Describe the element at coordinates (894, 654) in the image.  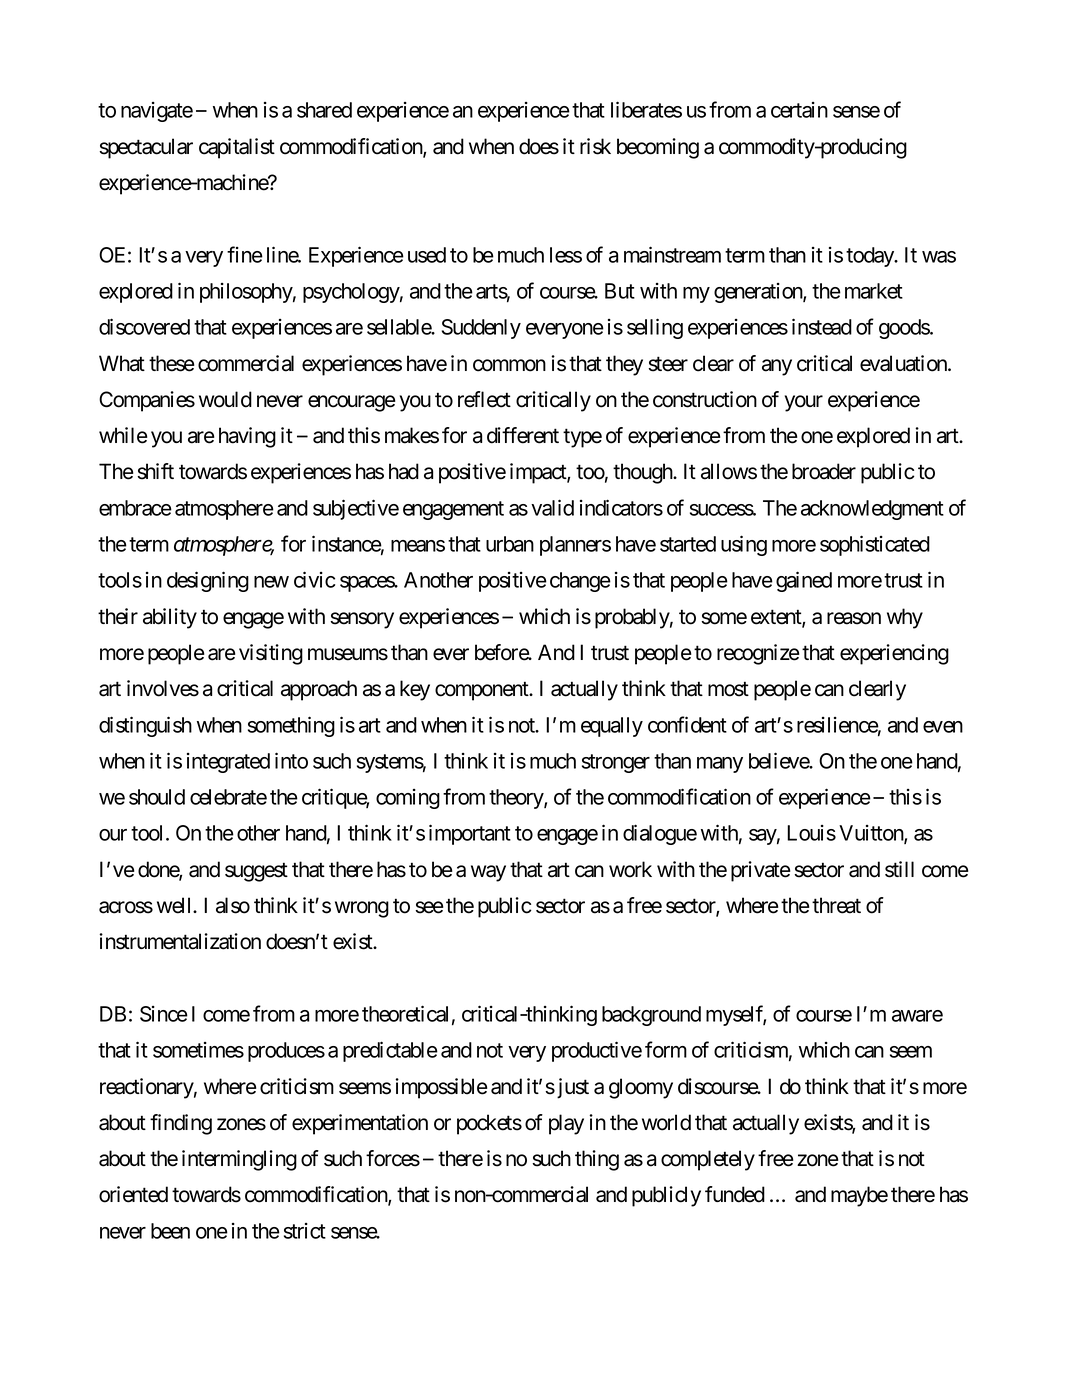
I see `experiencing` at that location.
